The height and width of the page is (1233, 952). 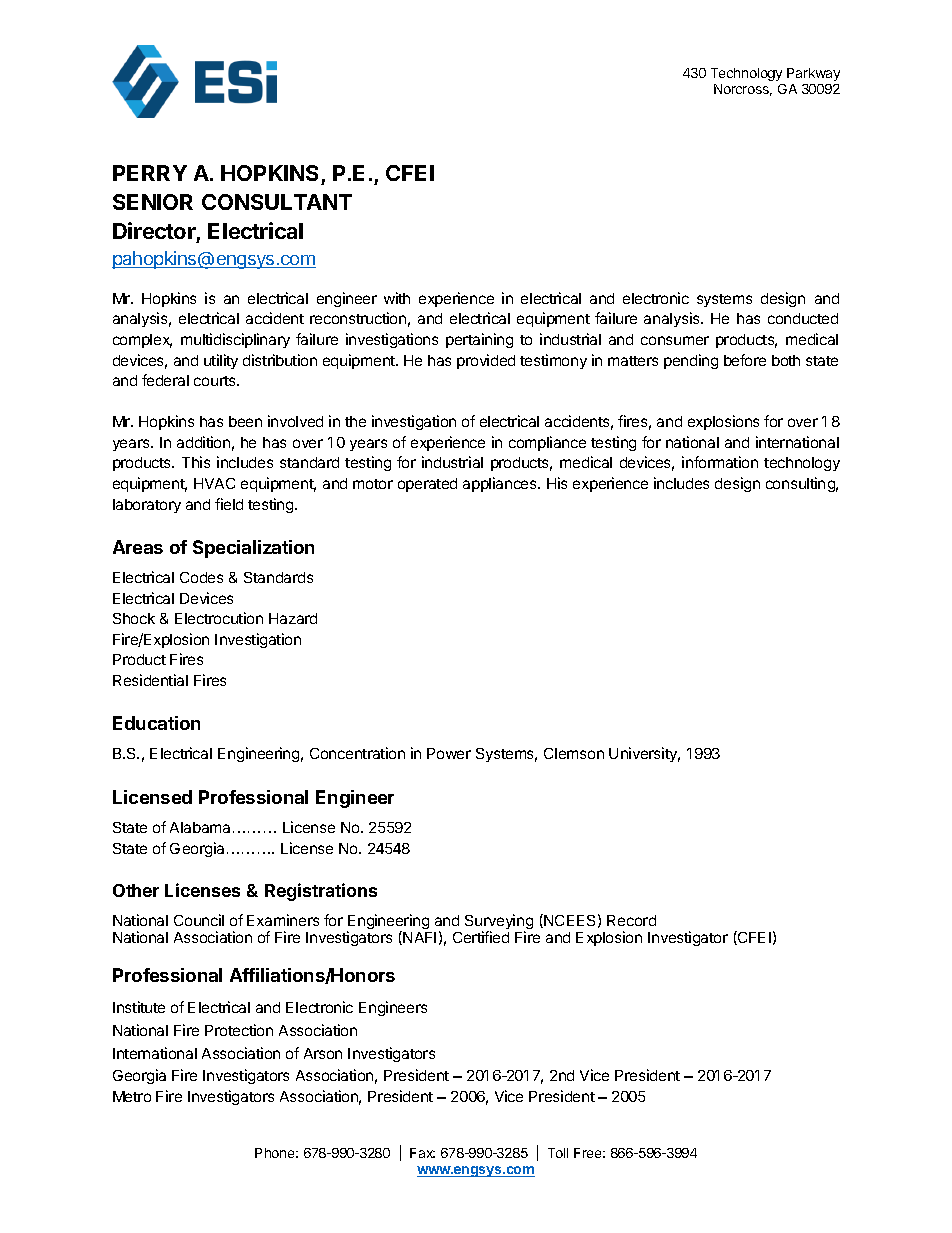 What do you see at coordinates (558, 1153) in the page?
I see `Toll` at bounding box center [558, 1153].
